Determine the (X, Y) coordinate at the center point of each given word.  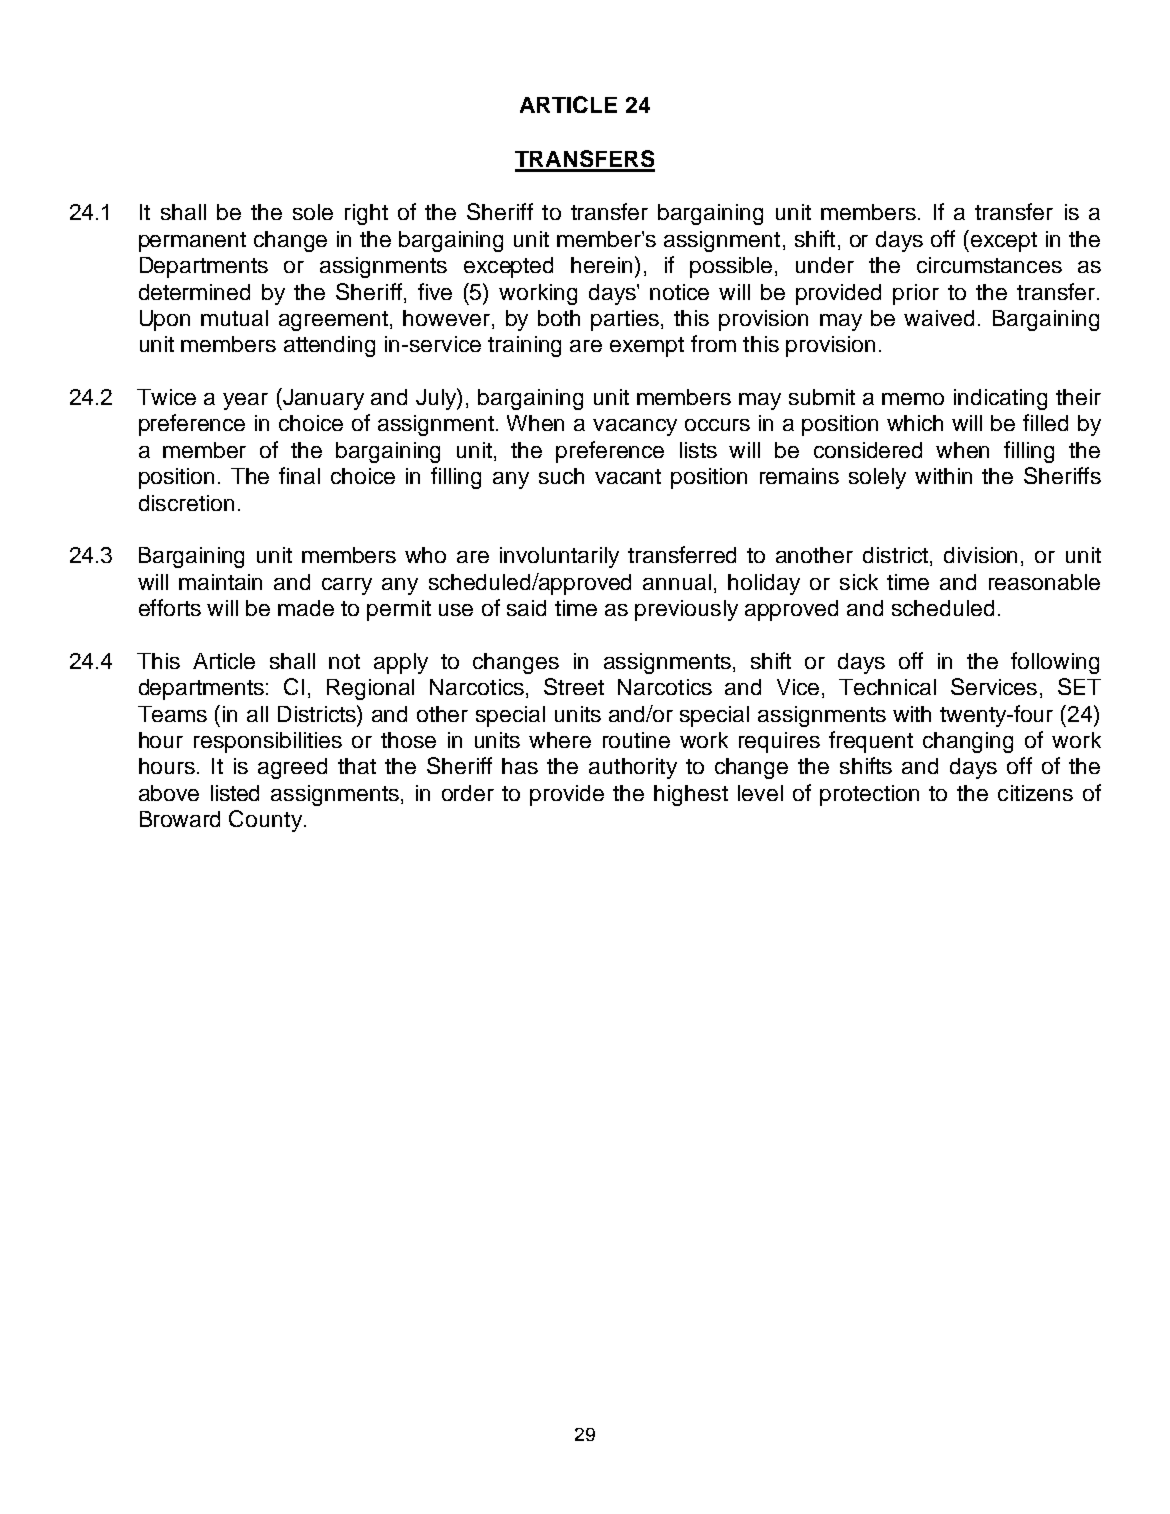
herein (601, 265)
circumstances (989, 265)
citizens (1035, 793)
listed (235, 793)
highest (691, 795)
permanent (192, 242)
